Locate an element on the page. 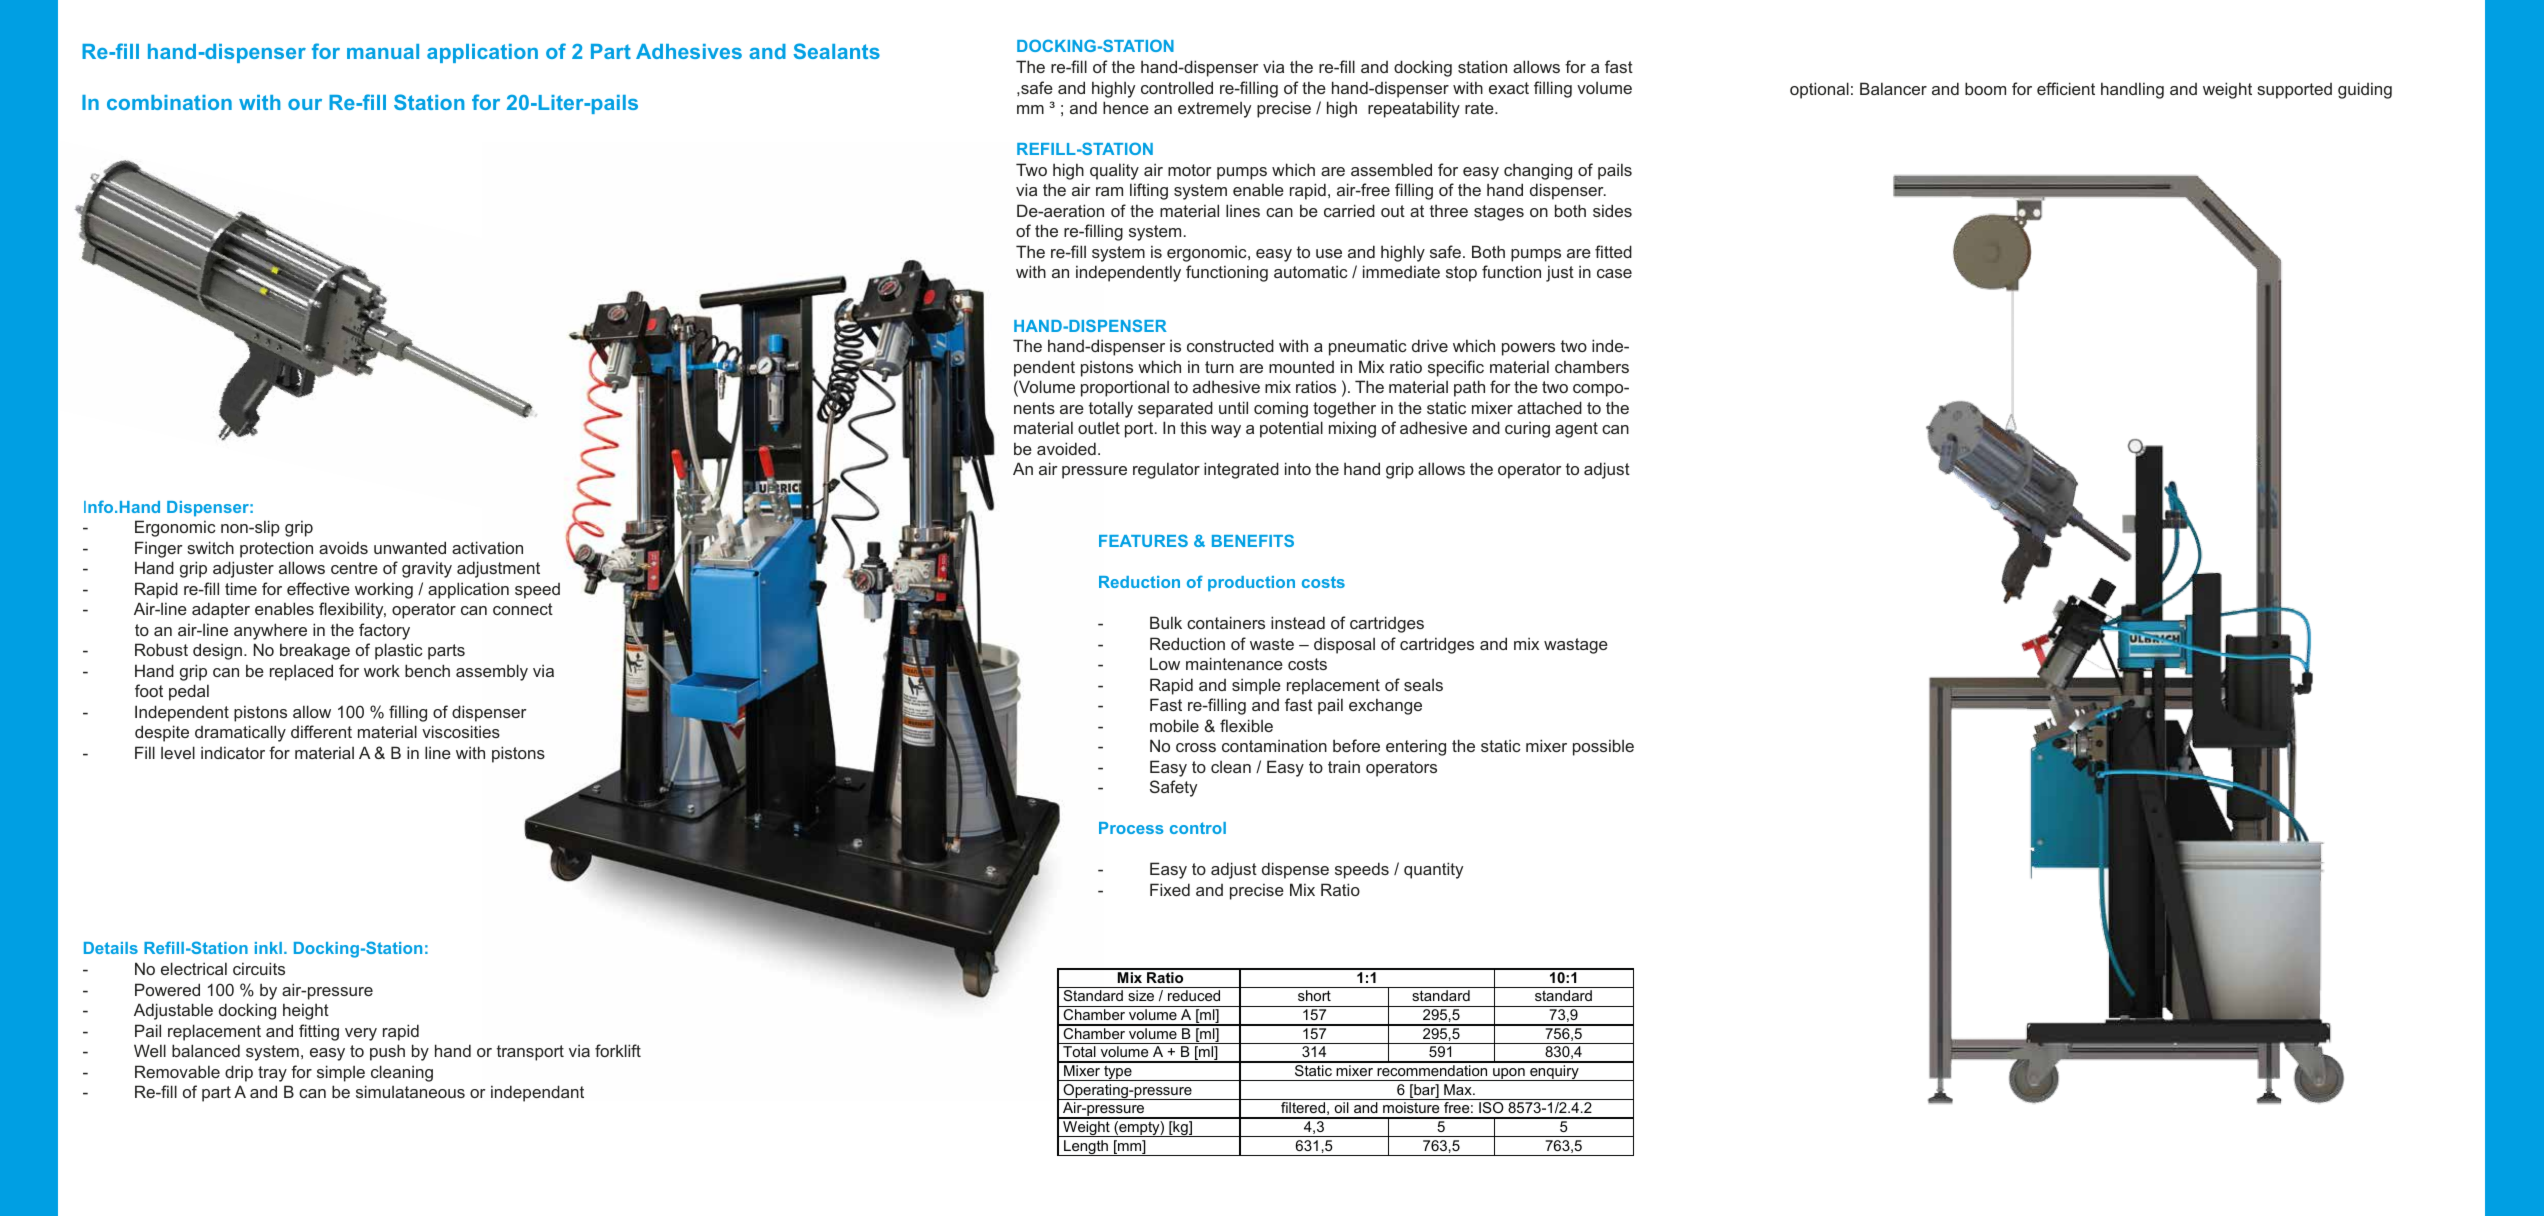  case is located at coordinates (1614, 273).
